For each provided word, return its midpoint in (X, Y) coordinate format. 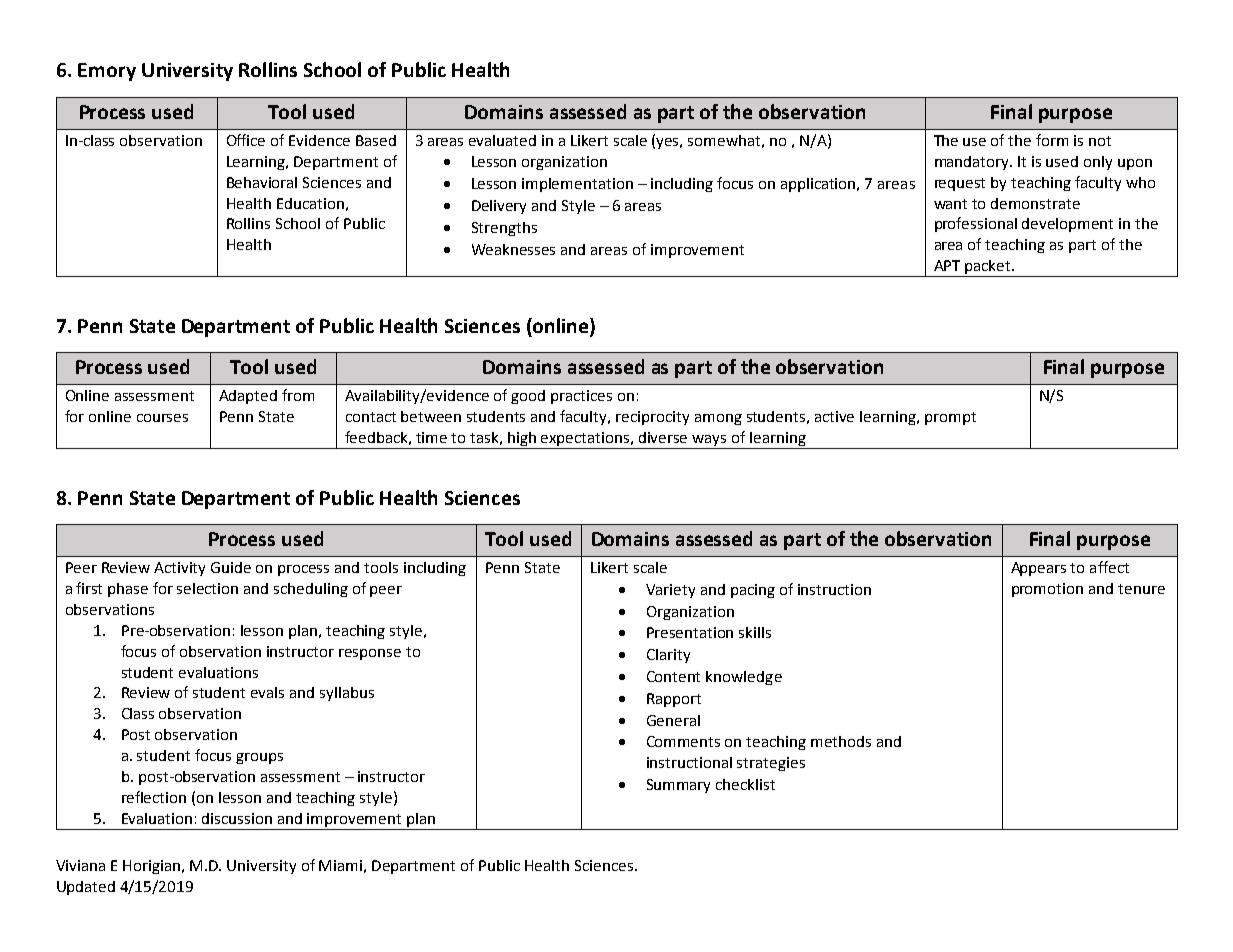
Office (246, 140)
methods (841, 741)
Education (310, 203)
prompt (950, 418)
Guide (231, 567)
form (1052, 140)
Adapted (248, 397)
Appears (1038, 569)
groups (259, 758)
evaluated (502, 140)
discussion (237, 818)
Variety (670, 591)
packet (988, 268)
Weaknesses (513, 249)
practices (581, 397)
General (673, 720)
